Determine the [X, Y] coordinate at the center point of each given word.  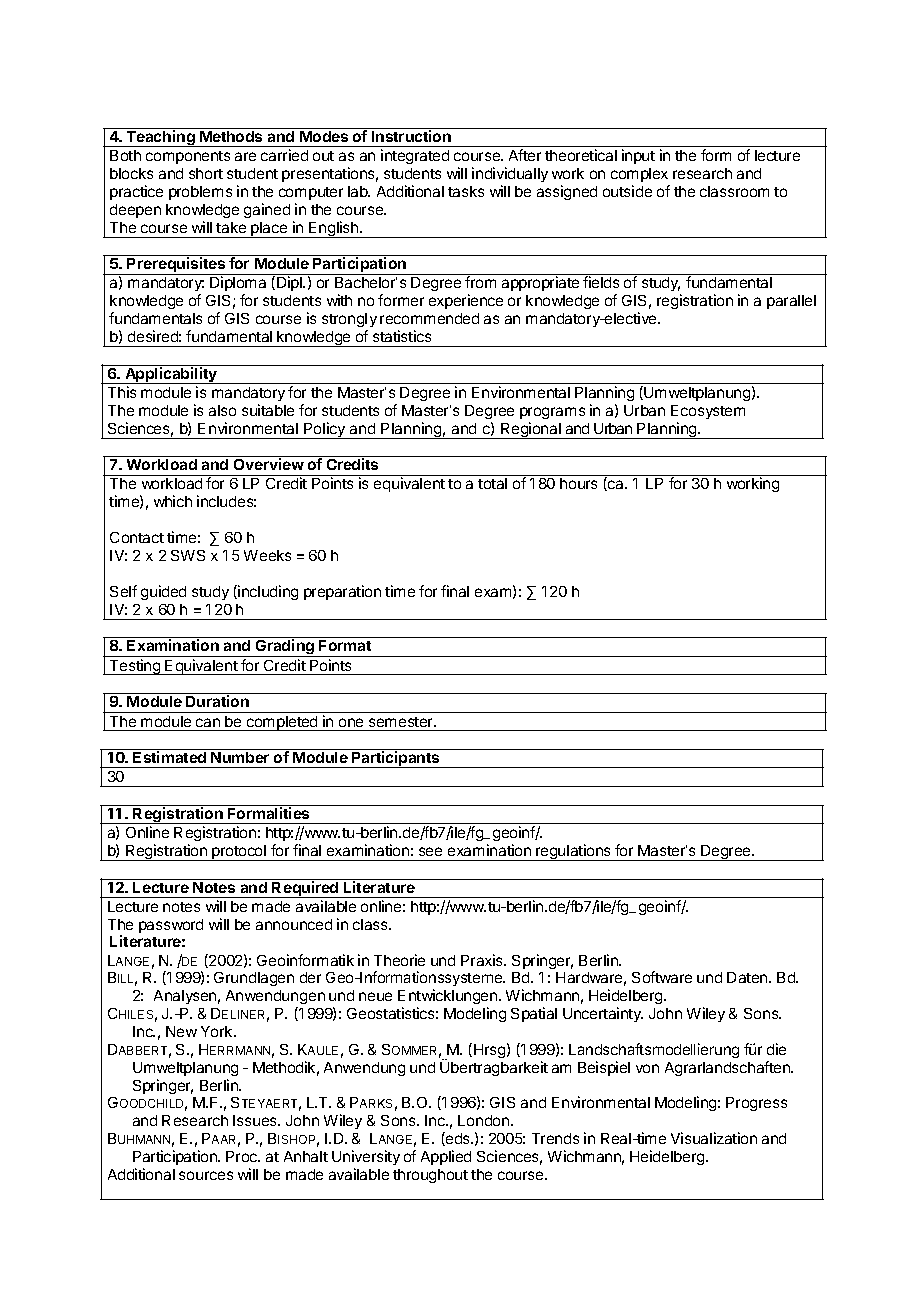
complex [639, 175]
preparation [342, 592]
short [206, 173]
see [430, 851]
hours [578, 483]
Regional [531, 430]
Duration [217, 701]
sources [206, 1175]
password [171, 926]
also [222, 410]
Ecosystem [708, 412]
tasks [466, 191]
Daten [748, 977]
